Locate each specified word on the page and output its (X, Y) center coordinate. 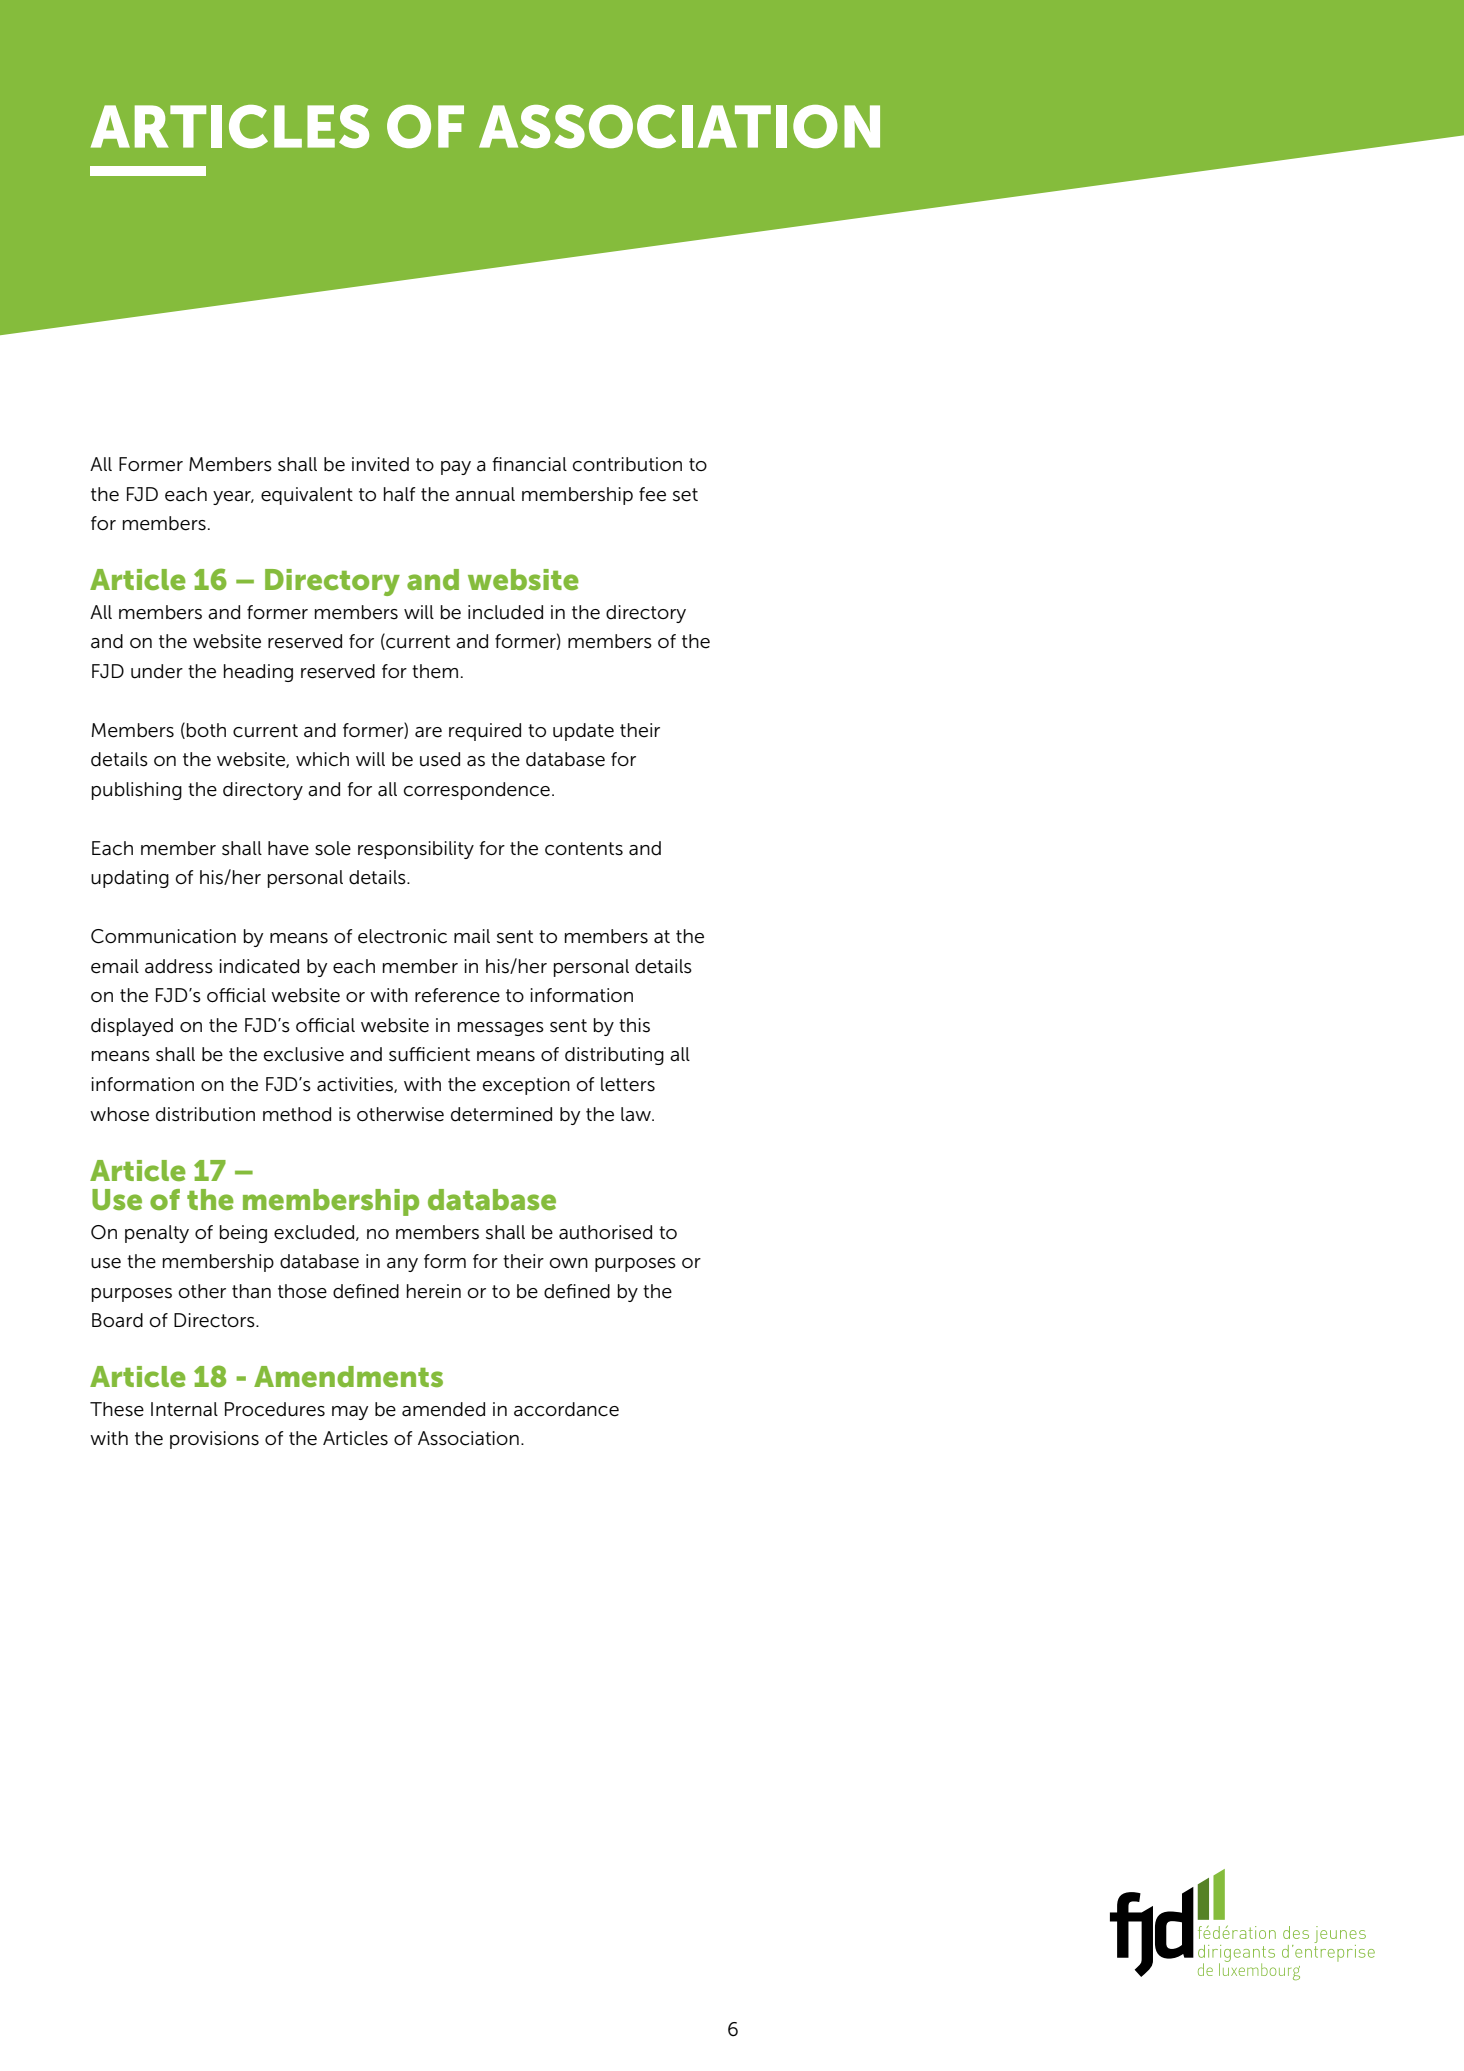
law (637, 1114)
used (440, 759)
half (400, 494)
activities (356, 1085)
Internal (184, 1409)
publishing (137, 791)
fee (652, 494)
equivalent (307, 496)
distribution (205, 1114)
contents (584, 849)
